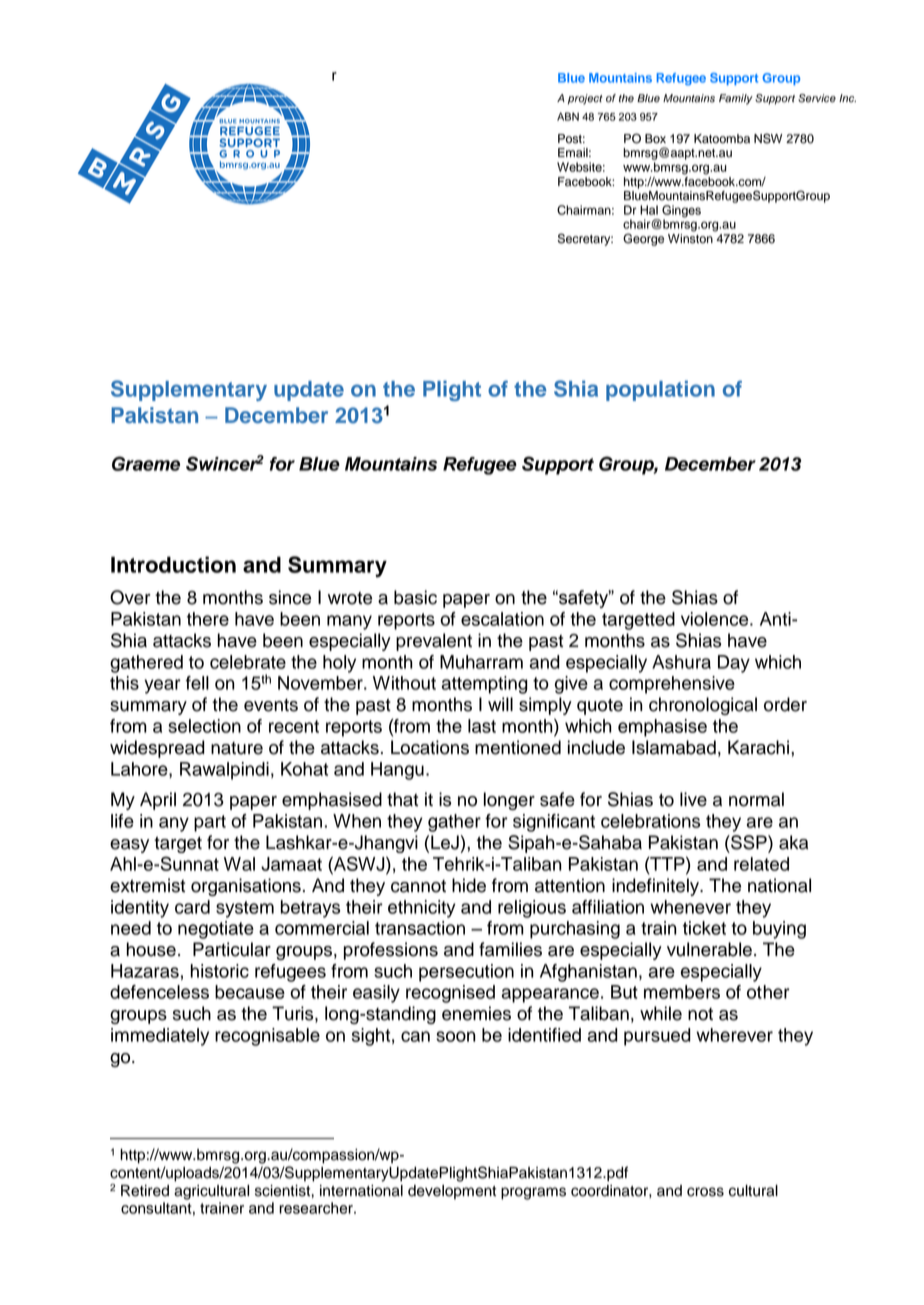  I want to click on hide, so click(469, 885).
